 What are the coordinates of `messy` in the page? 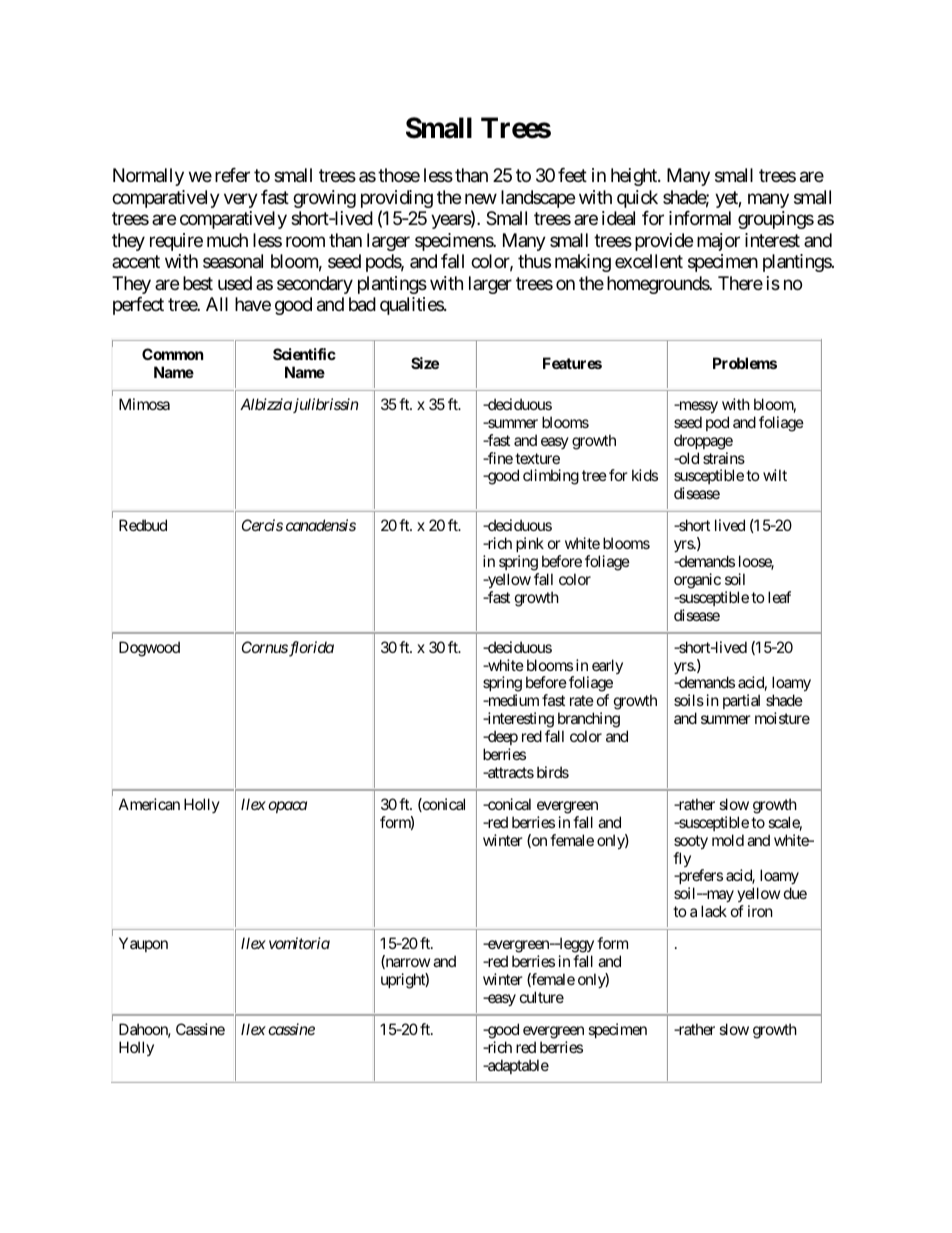 It's located at (697, 407).
